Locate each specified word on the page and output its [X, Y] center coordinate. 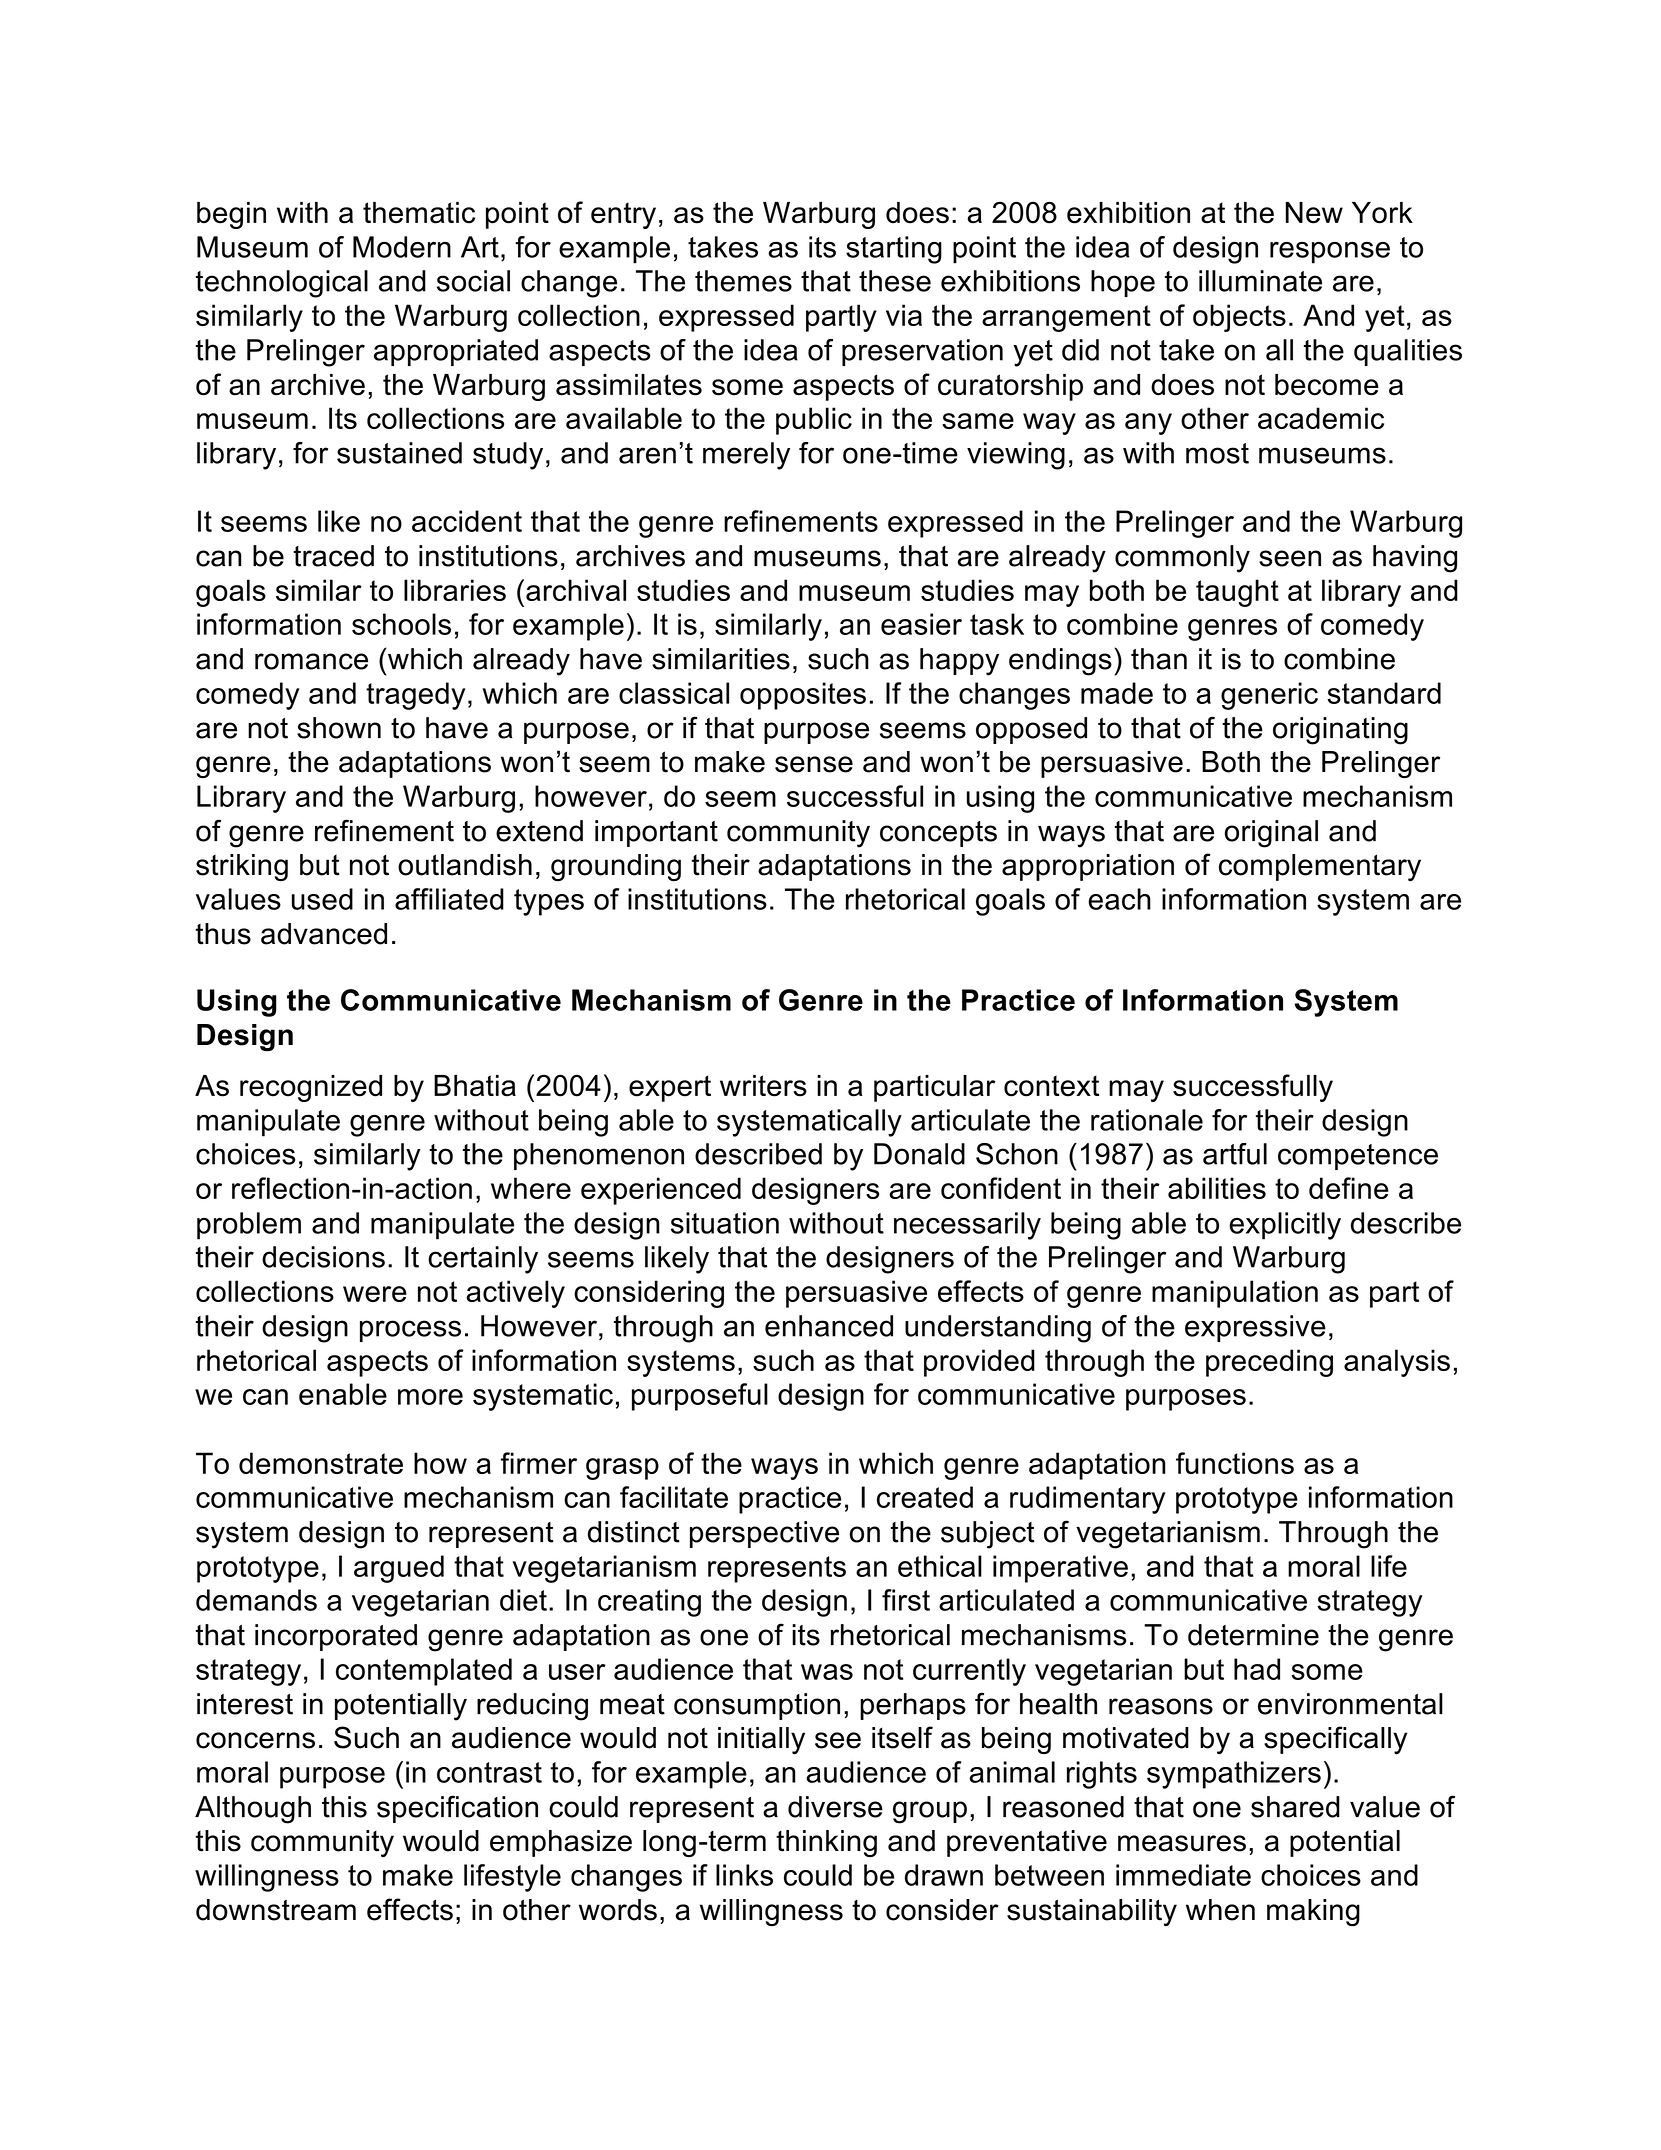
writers [763, 1086]
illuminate [1260, 281]
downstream [276, 1910]
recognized [311, 1088]
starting [894, 250]
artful [1235, 1154]
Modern [402, 247]
